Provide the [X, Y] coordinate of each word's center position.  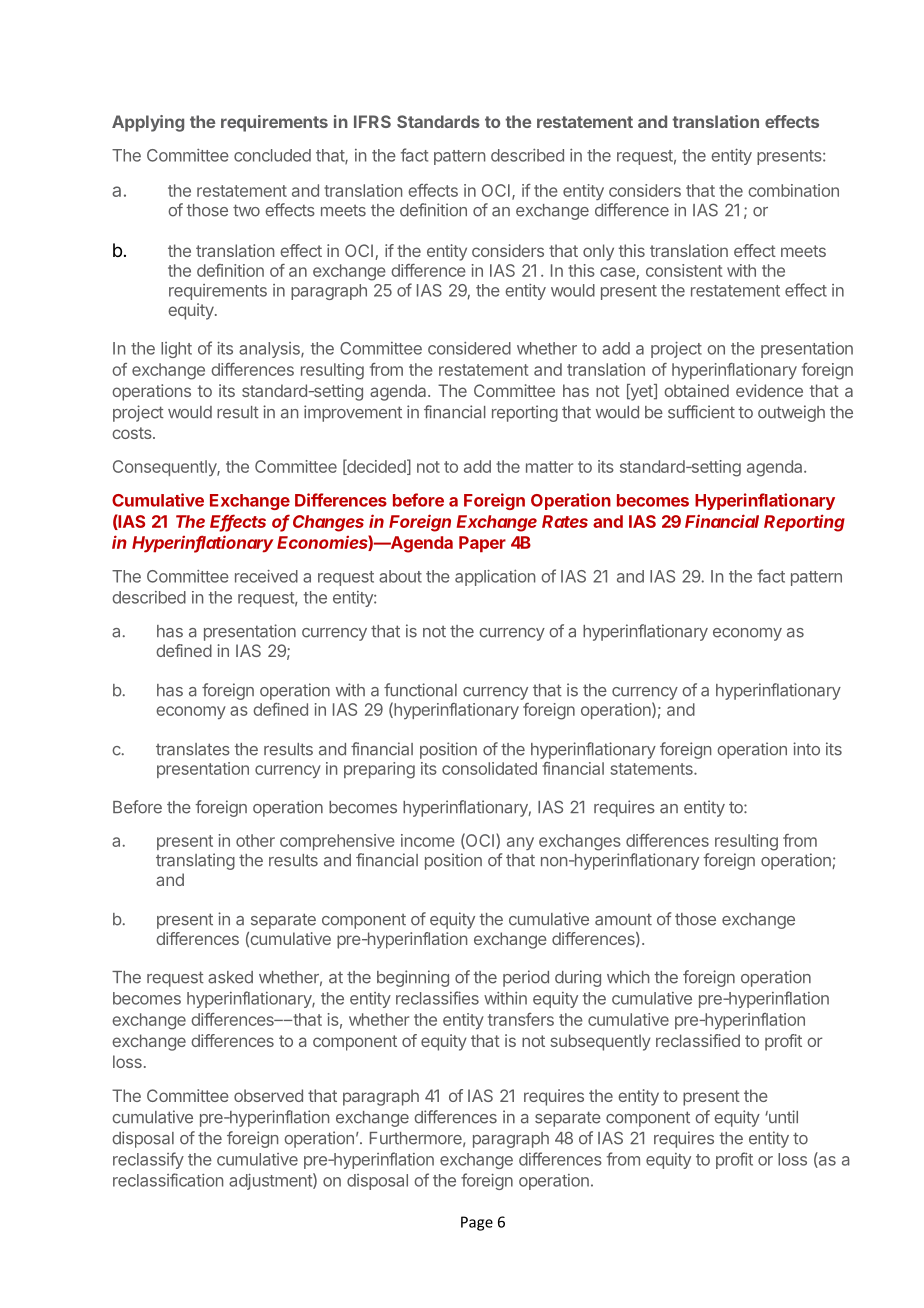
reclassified [698, 1040]
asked [230, 977]
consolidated [489, 768]
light [176, 350]
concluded [272, 155]
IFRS [372, 121]
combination [793, 190]
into [806, 749]
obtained [696, 390]
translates [193, 749]
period [526, 978]
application [495, 578]
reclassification [168, 1180]
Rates [565, 521]
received [266, 576]
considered [469, 348]
